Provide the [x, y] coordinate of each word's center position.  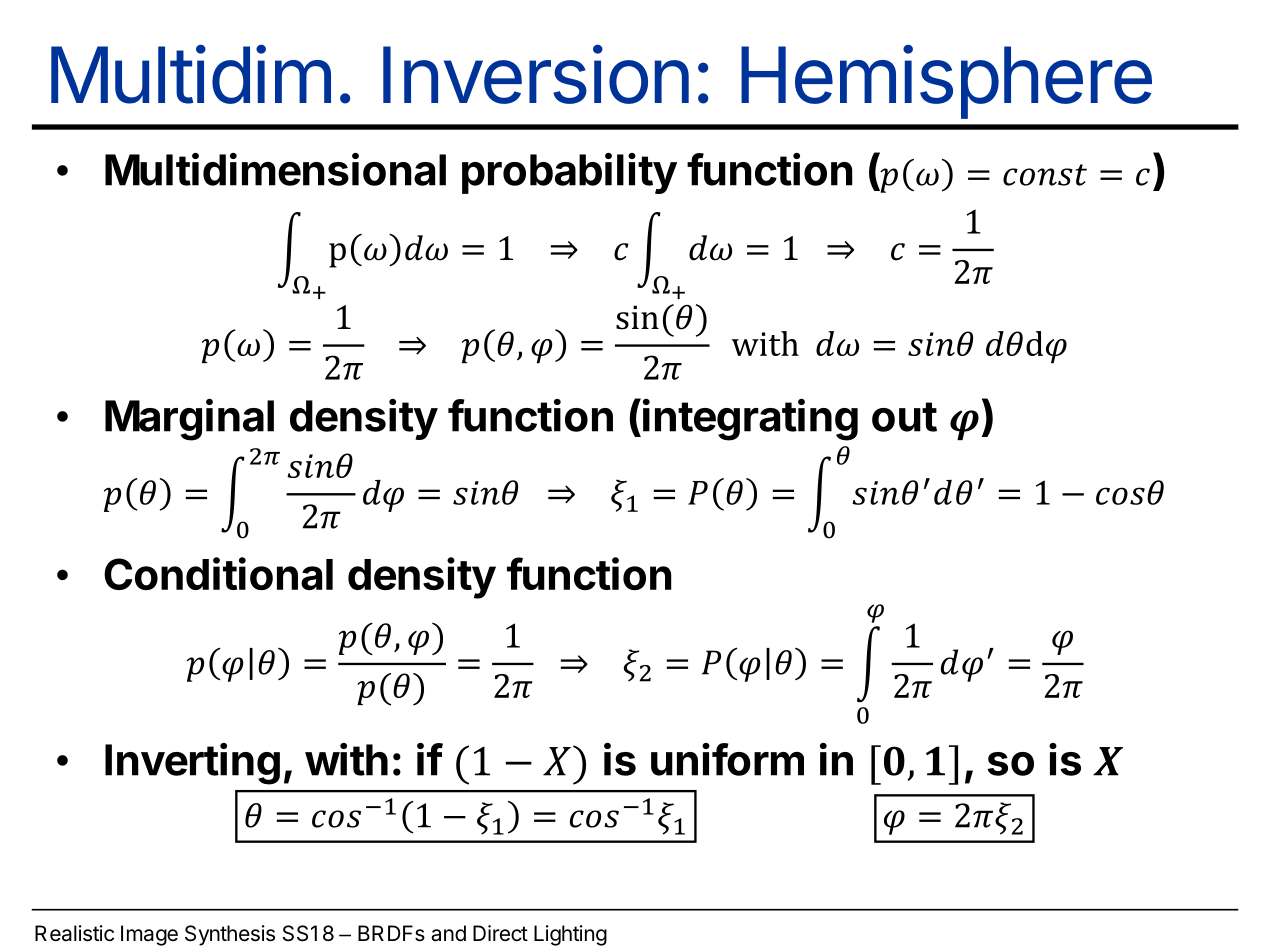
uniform [727, 759]
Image [149, 935]
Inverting [192, 764]
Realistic [74, 933]
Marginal [189, 420]
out [904, 417]
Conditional [218, 573]
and [448, 933]
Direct [500, 933]
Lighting [570, 935]
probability [569, 173]
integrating [750, 420]
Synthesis [230, 935]
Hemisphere [946, 82]
